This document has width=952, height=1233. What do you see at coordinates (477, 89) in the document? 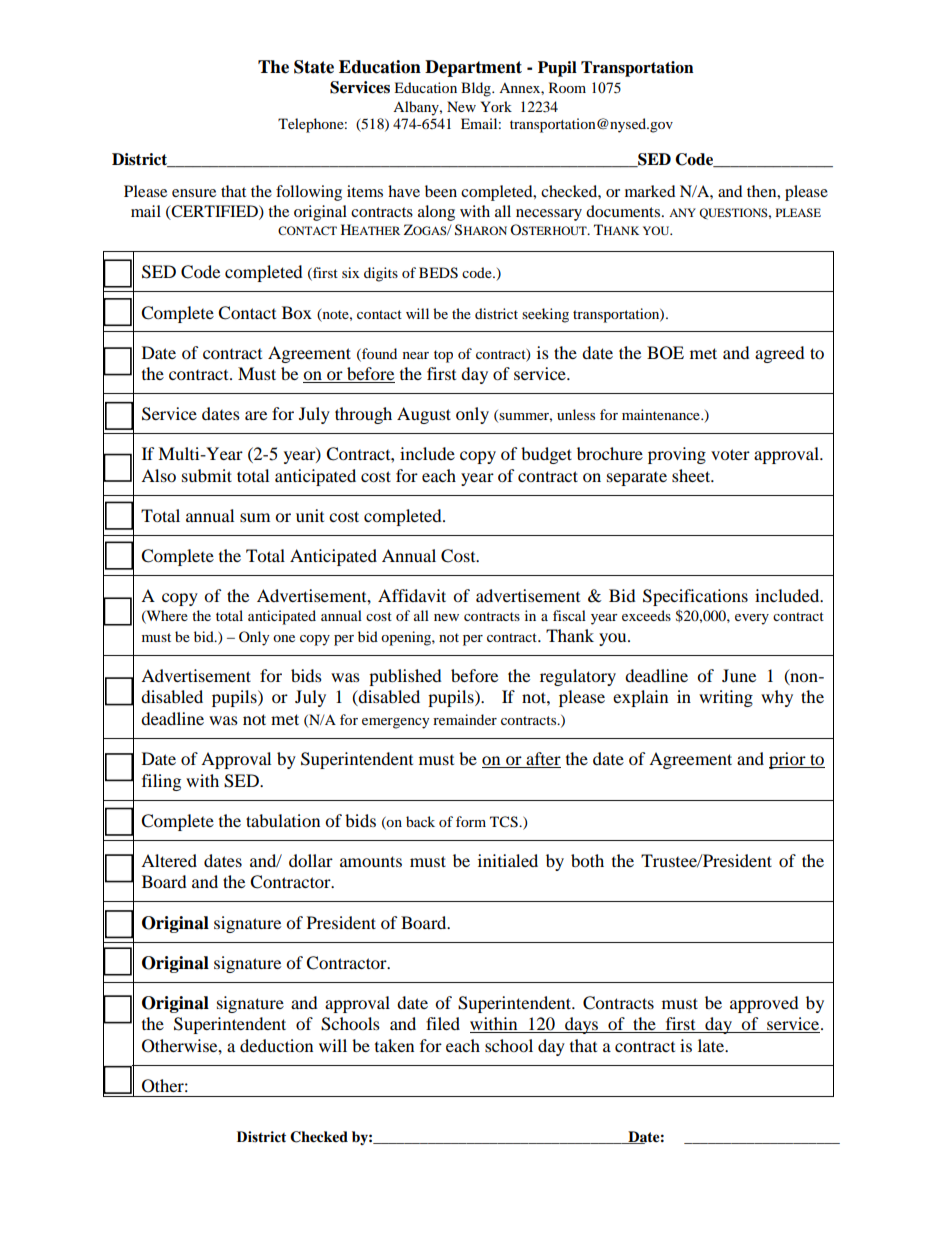
I see `Bldg` at bounding box center [477, 89].
